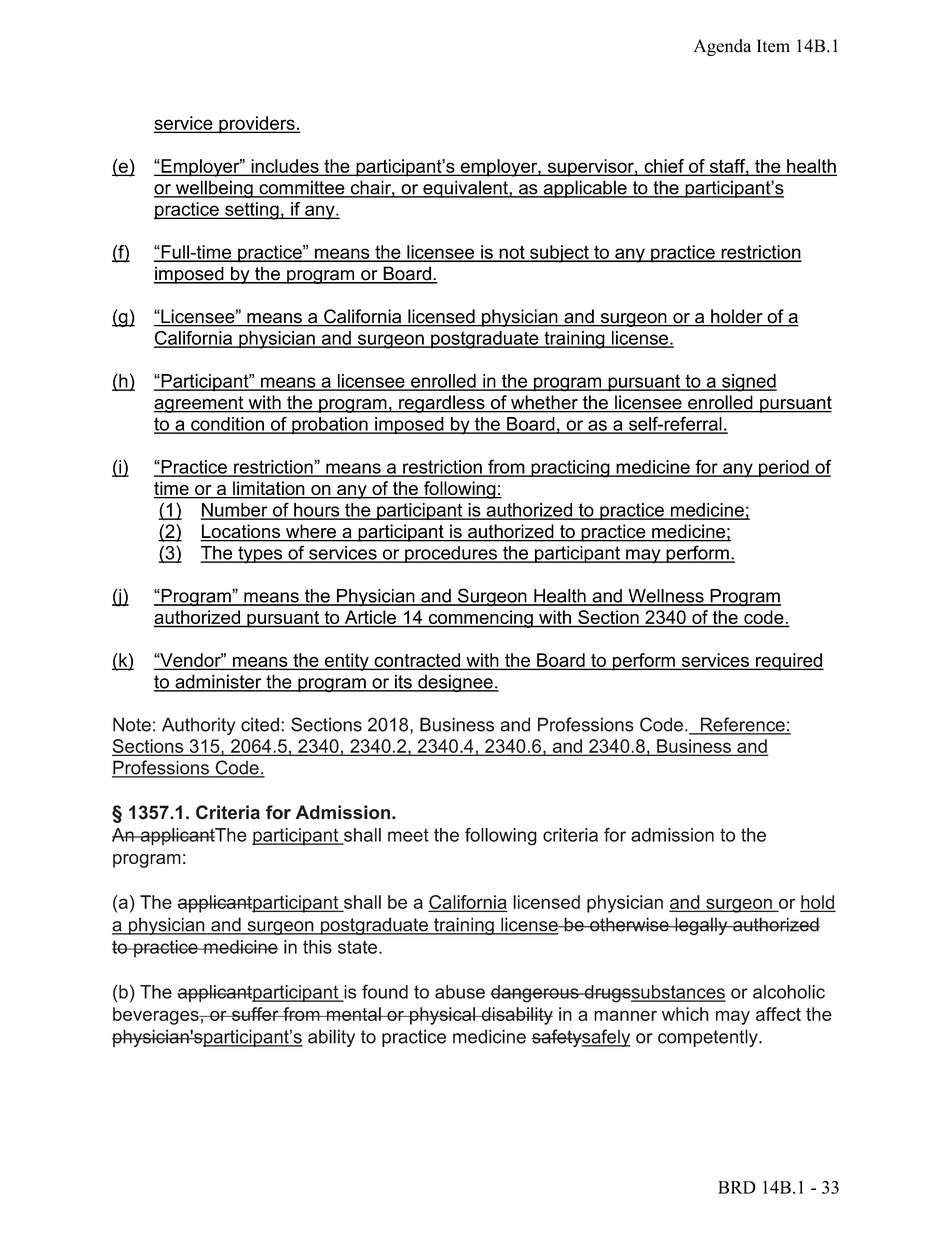  What do you see at coordinates (255, 1014) in the image?
I see `suffer` at bounding box center [255, 1014].
